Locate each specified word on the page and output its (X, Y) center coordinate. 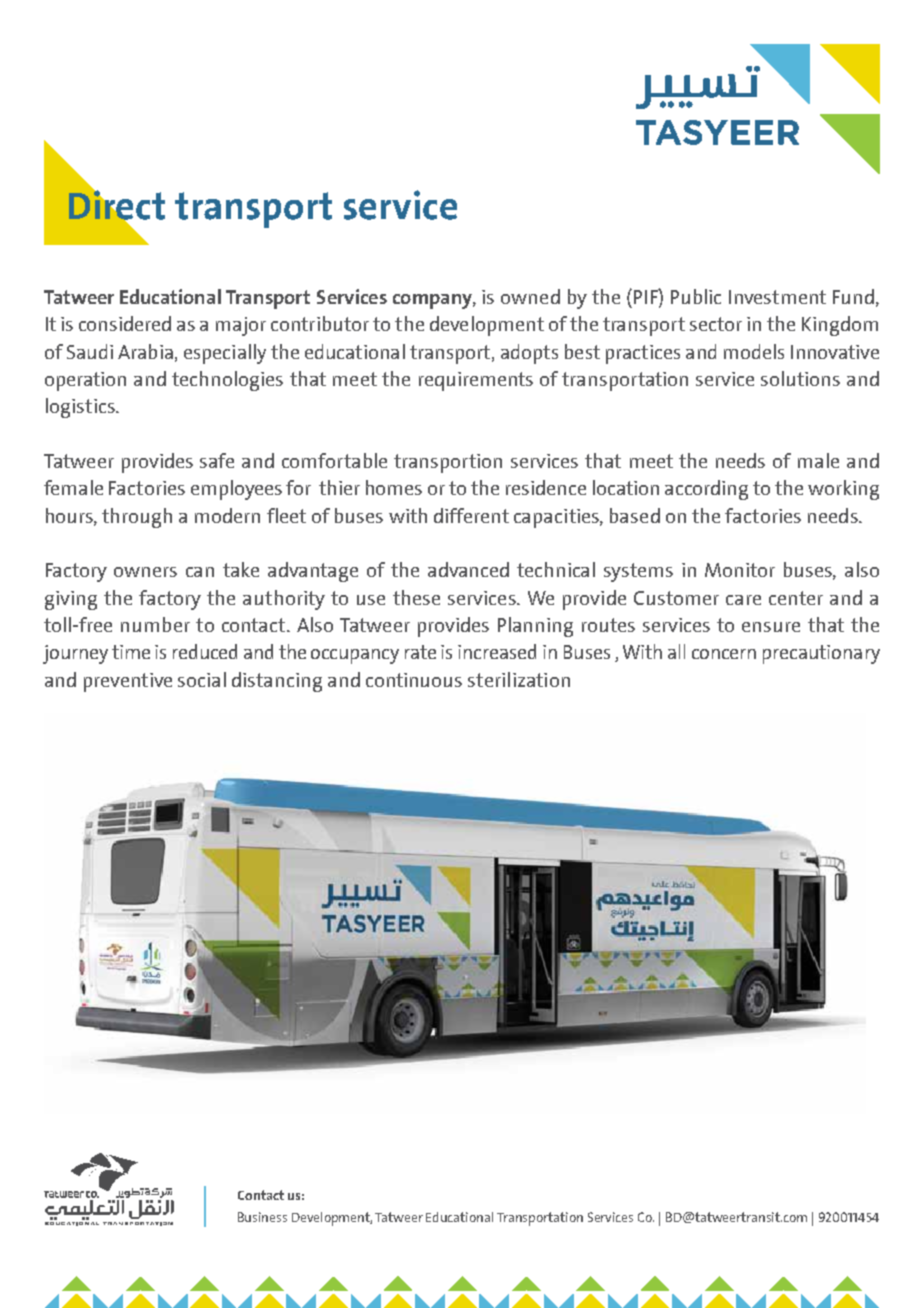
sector (716, 324)
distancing (277, 682)
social (202, 679)
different (471, 515)
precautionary (821, 654)
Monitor (740, 570)
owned (530, 296)
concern (724, 654)
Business (262, 1217)
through (137, 518)
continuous (414, 680)
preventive (128, 682)
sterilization (519, 679)
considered (125, 323)
